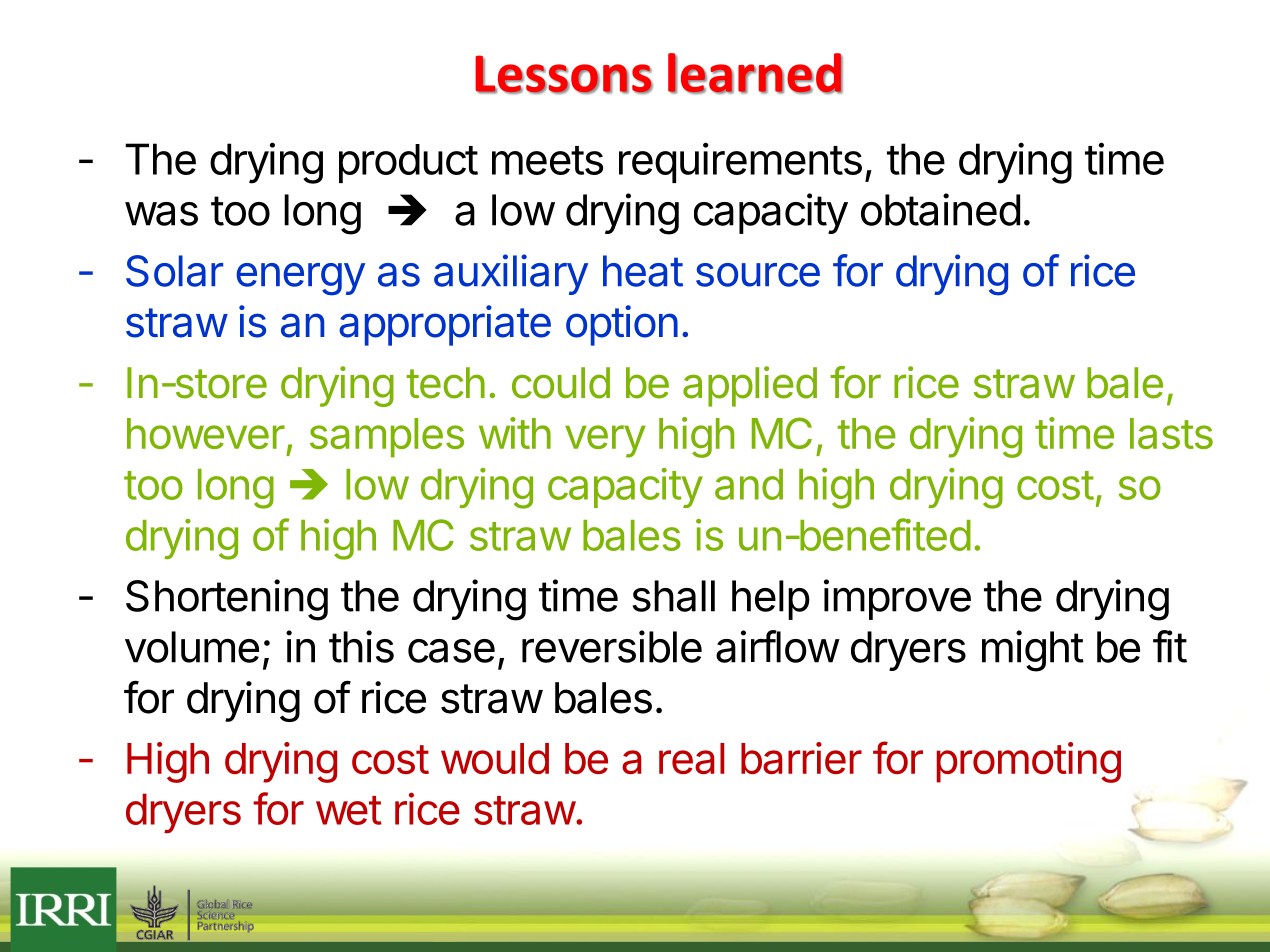  Describe the element at coordinates (740, 162) in the document. I see `requirements` at that location.
